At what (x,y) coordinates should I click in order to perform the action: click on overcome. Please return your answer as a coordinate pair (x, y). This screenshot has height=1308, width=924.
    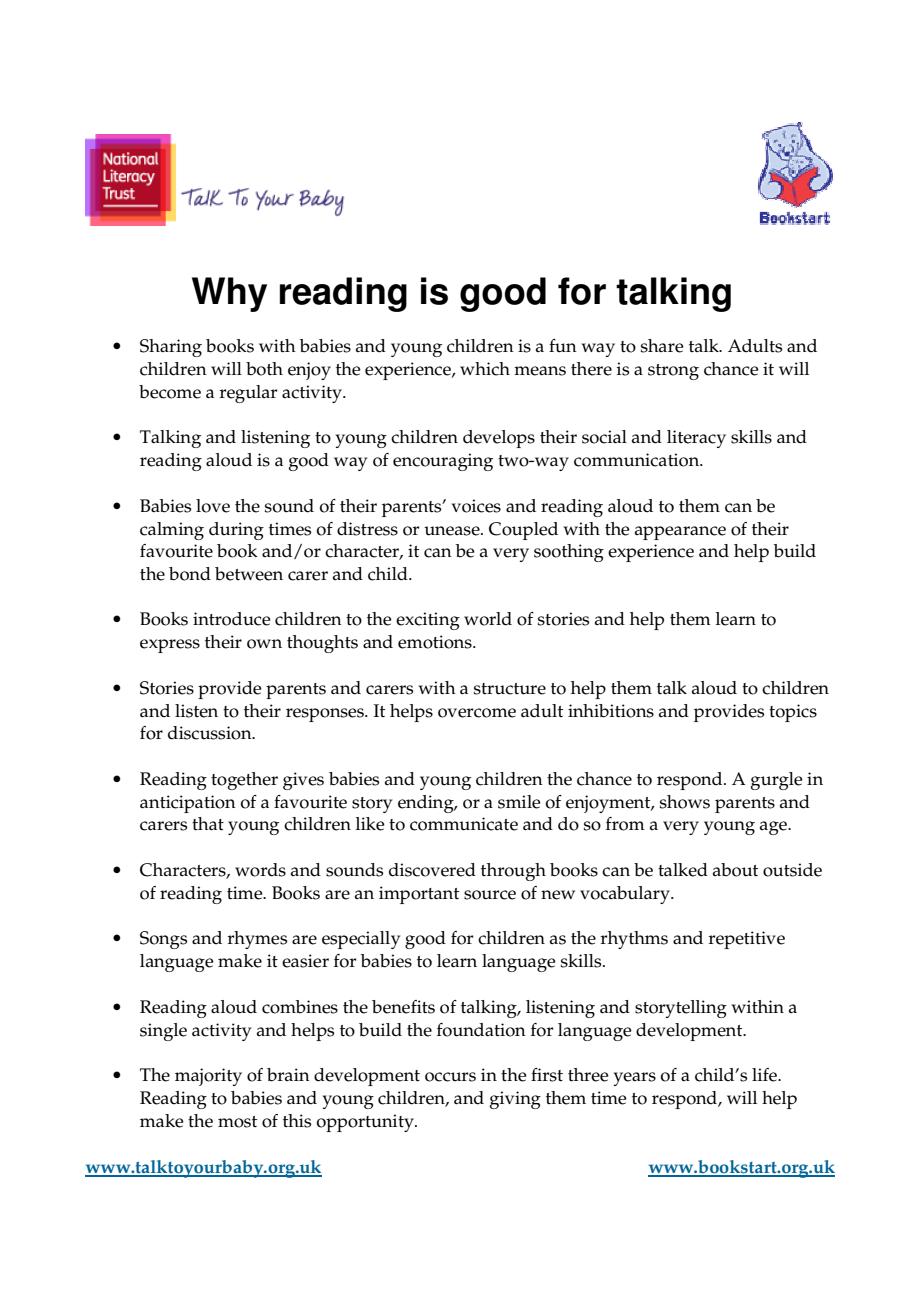
    Looking at the image, I should click on (477, 713).
